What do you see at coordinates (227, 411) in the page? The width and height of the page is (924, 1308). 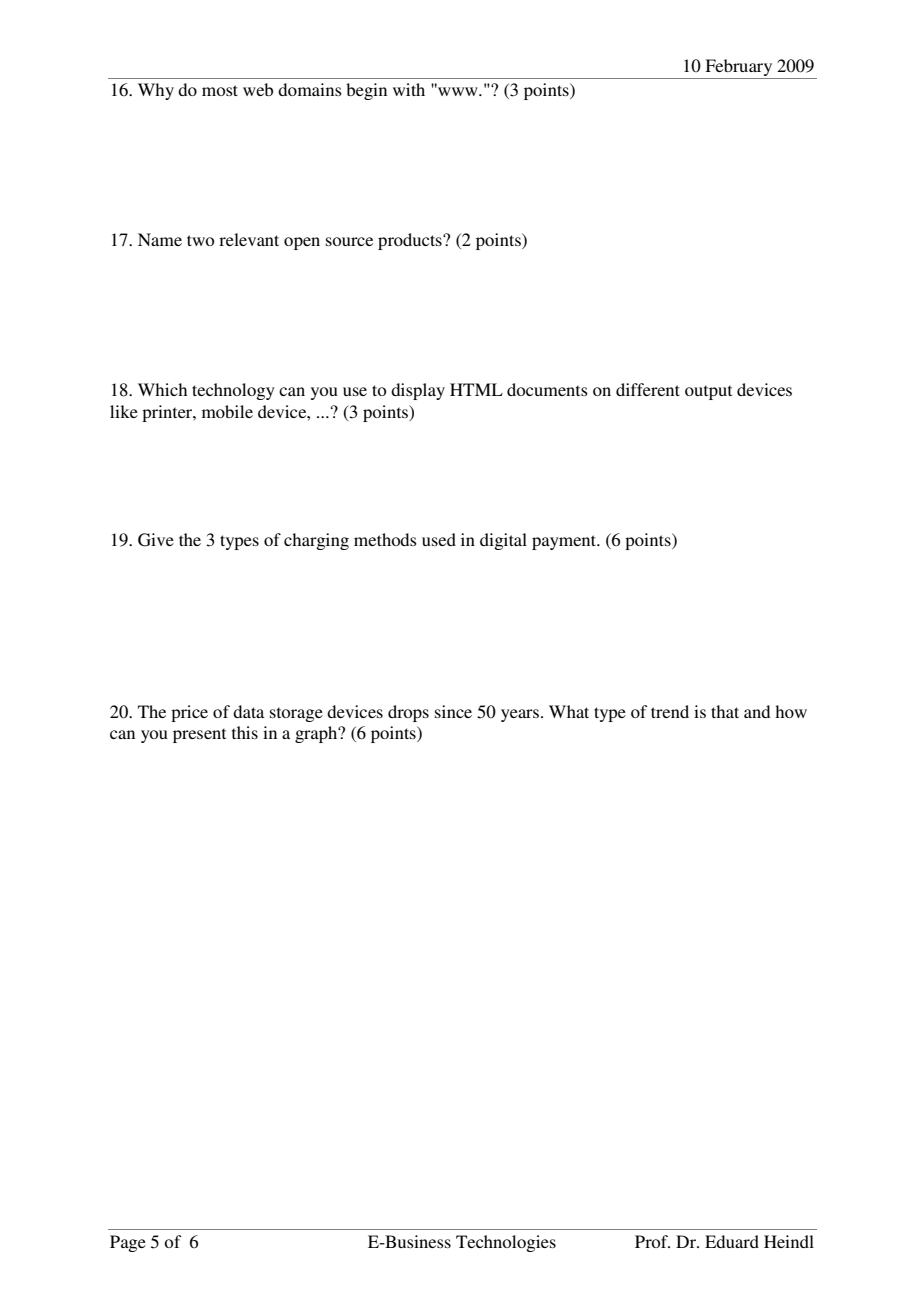 I see `mobile` at bounding box center [227, 411].
